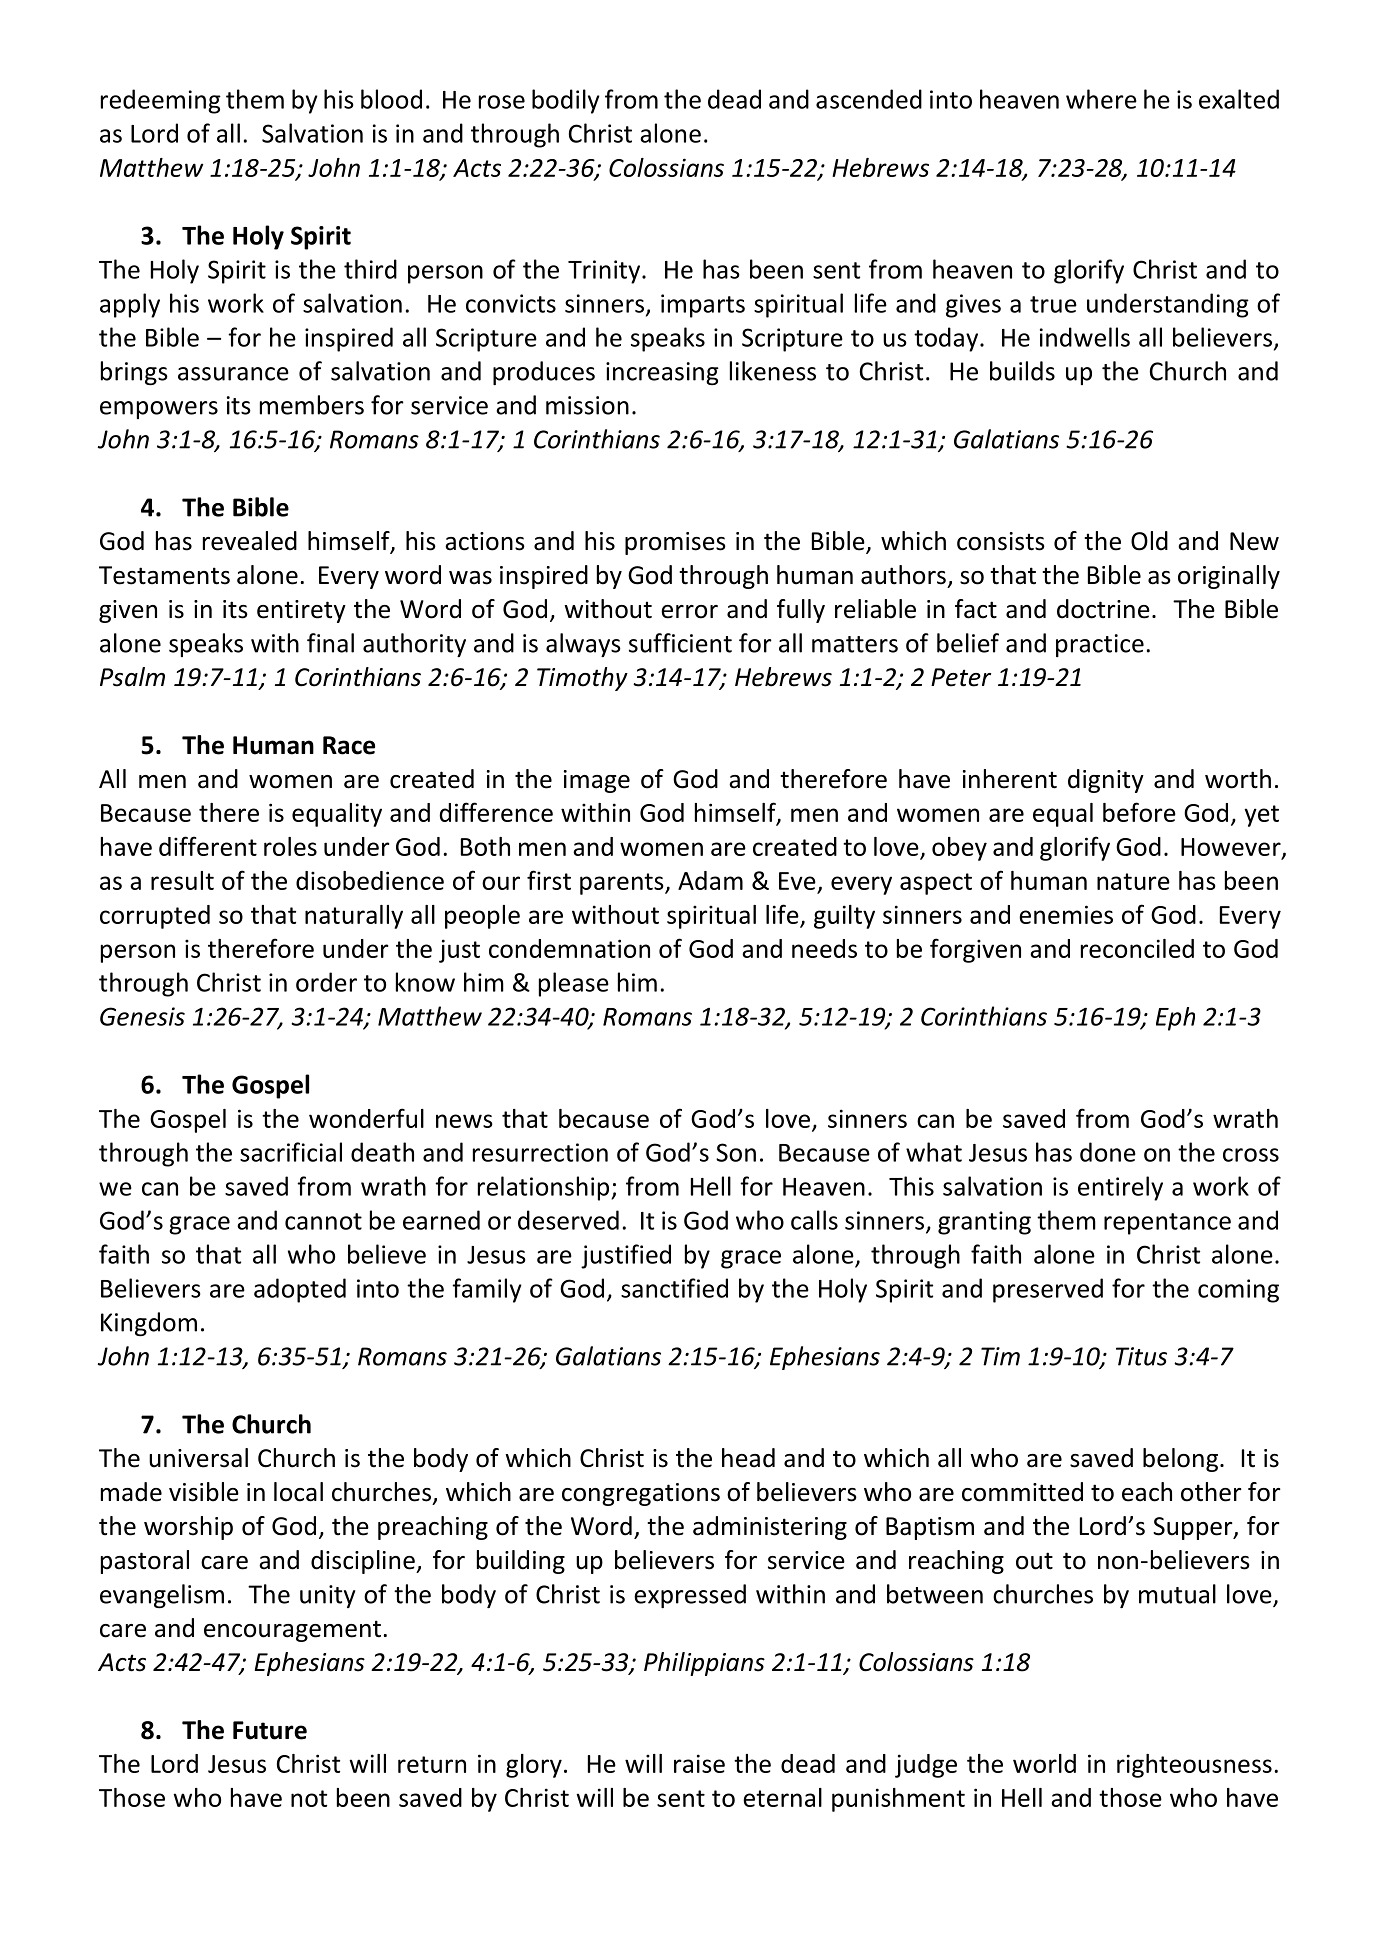  I want to click on raise, so click(699, 1763).
